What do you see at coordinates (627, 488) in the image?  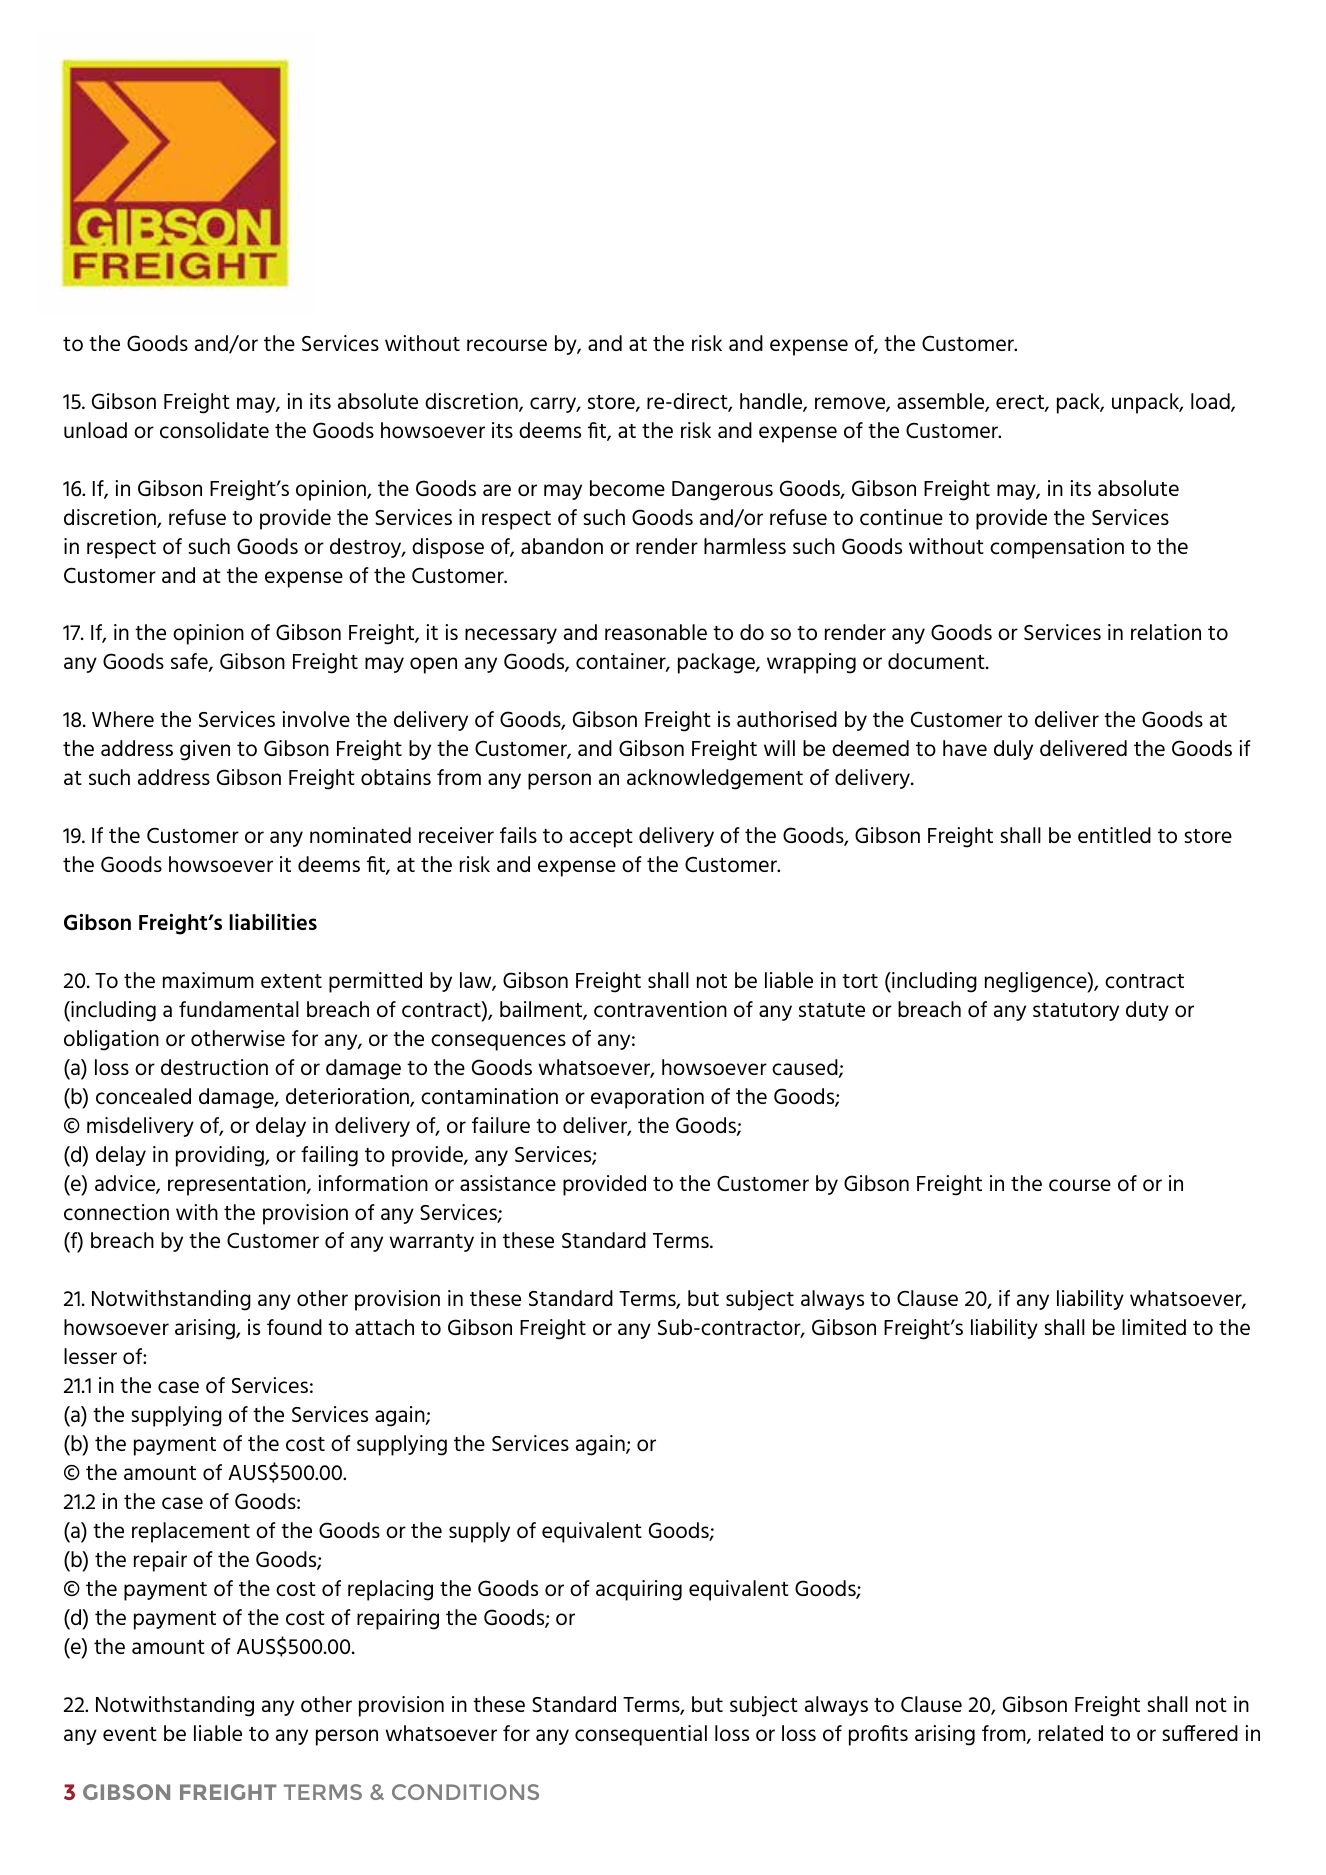 I see `become` at bounding box center [627, 488].
